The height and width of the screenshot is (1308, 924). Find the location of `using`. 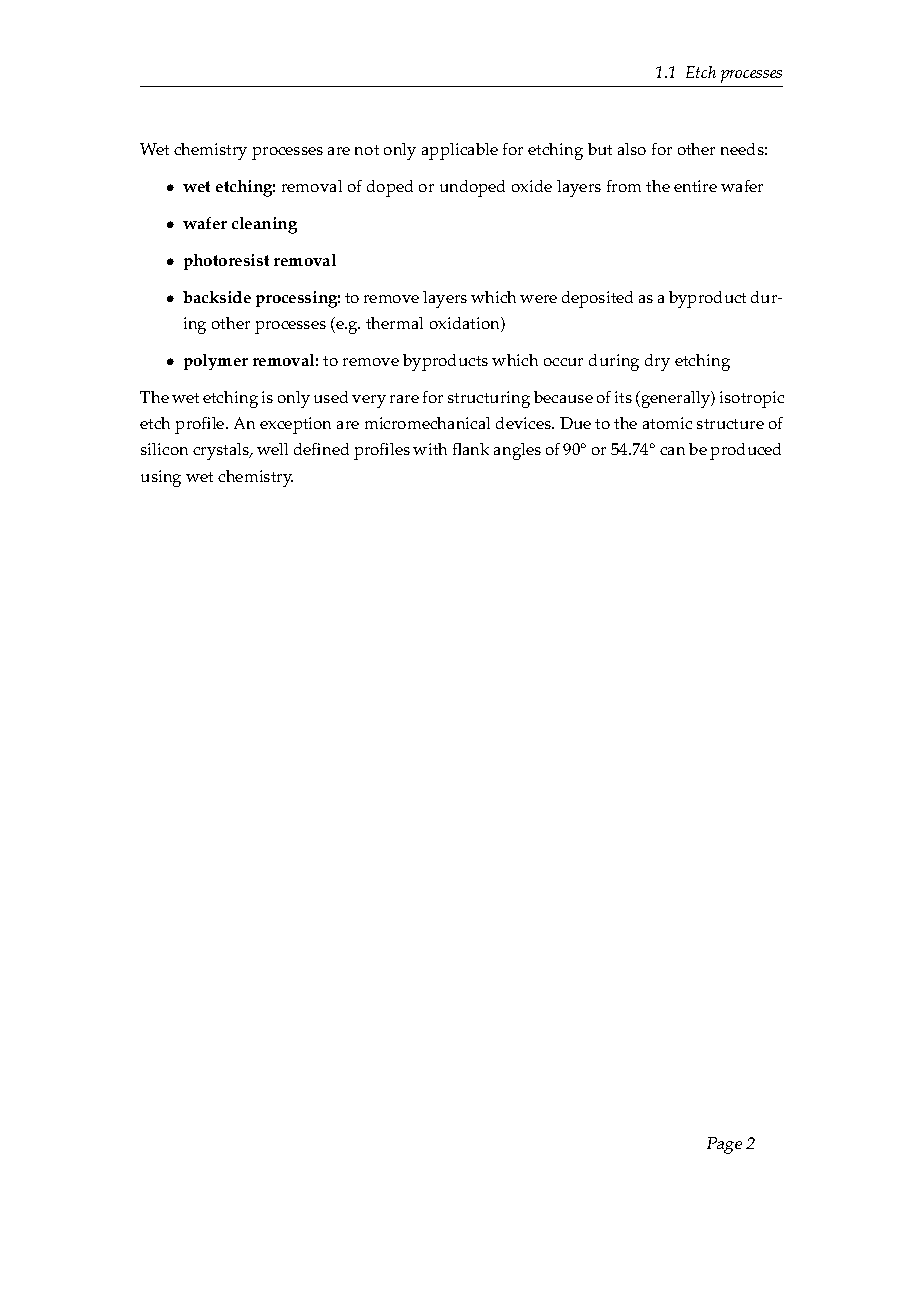

using is located at coordinates (161, 478).
